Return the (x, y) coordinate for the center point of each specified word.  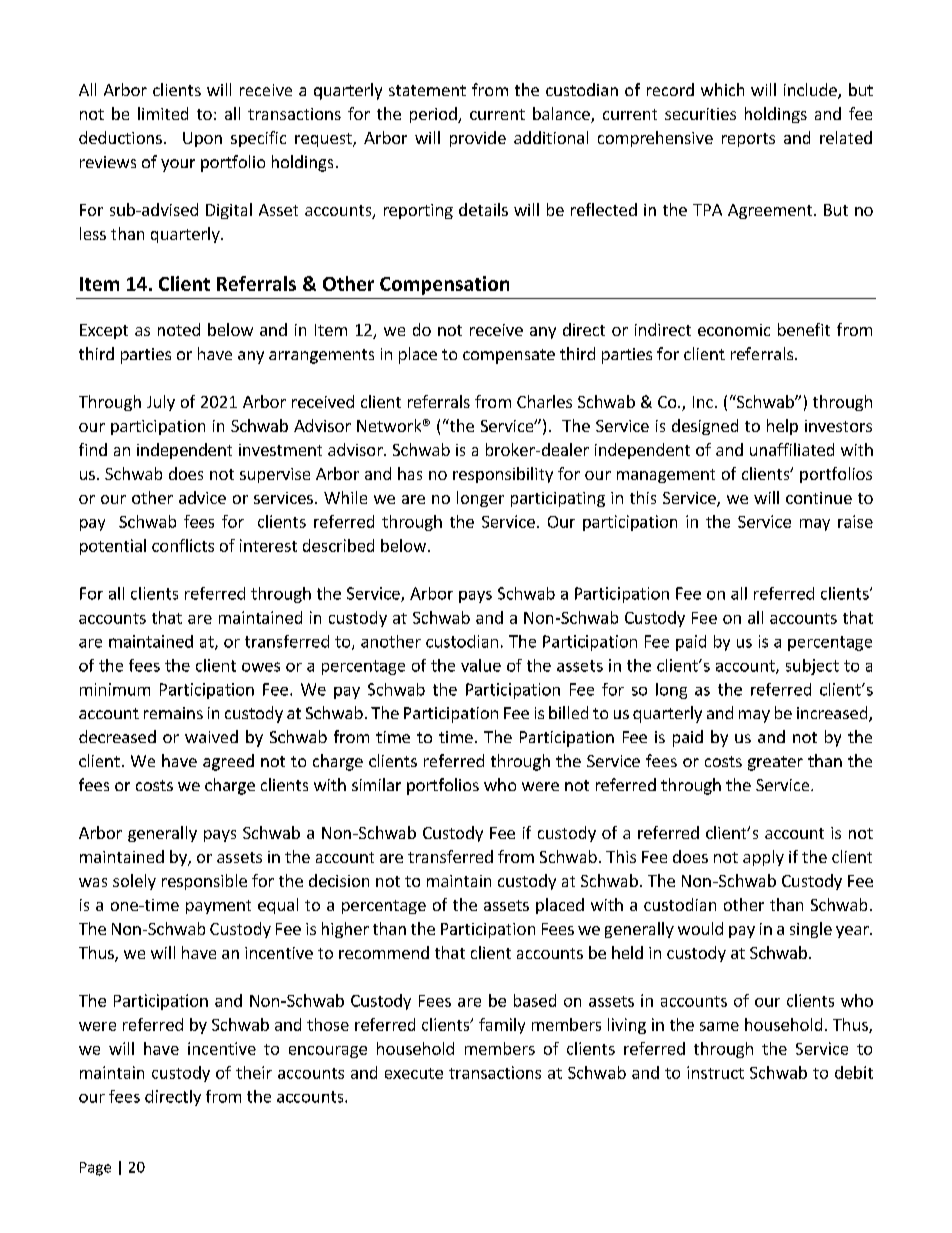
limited (163, 113)
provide (478, 139)
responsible (204, 882)
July (161, 403)
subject (812, 667)
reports (748, 140)
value (481, 665)
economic (734, 330)
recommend (384, 952)
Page (95, 1169)
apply (763, 858)
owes (261, 667)
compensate (509, 356)
